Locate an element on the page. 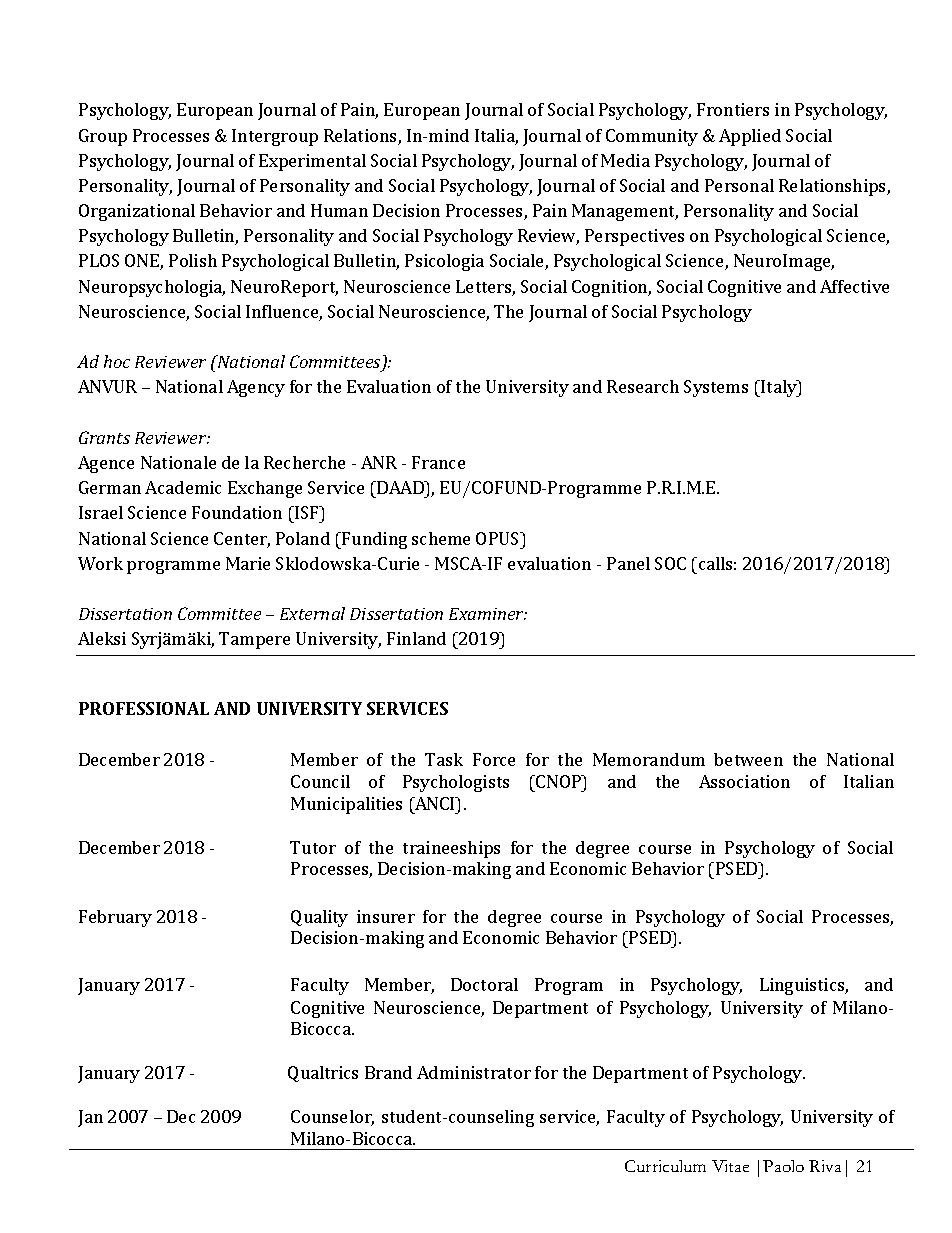 Image resolution: width=952 pixels, height=1233 pixels. Brand is located at coordinates (388, 1072).
